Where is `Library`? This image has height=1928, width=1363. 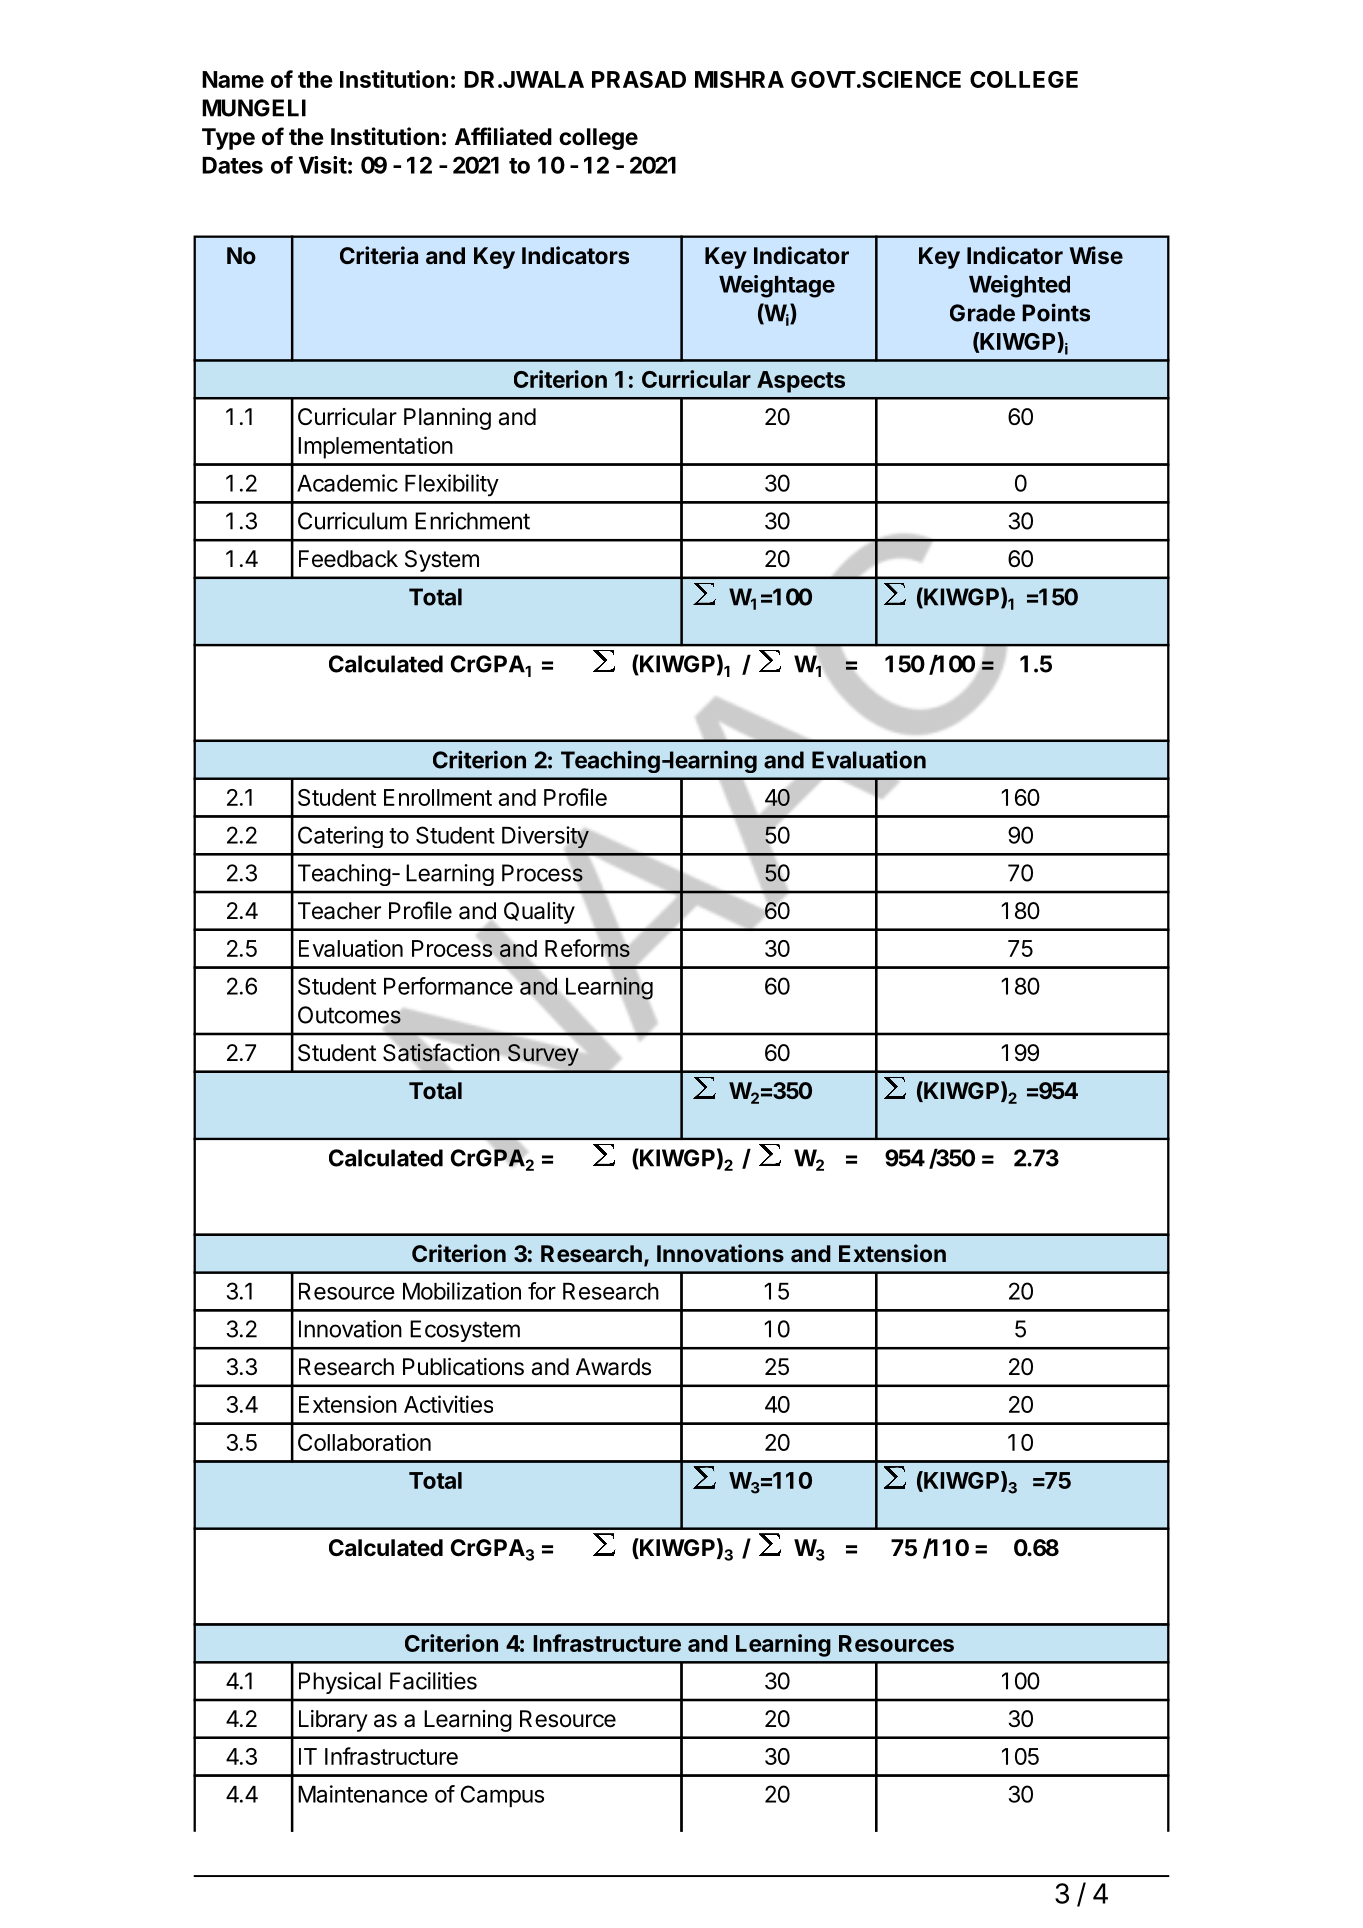 Library is located at coordinates (333, 1721).
